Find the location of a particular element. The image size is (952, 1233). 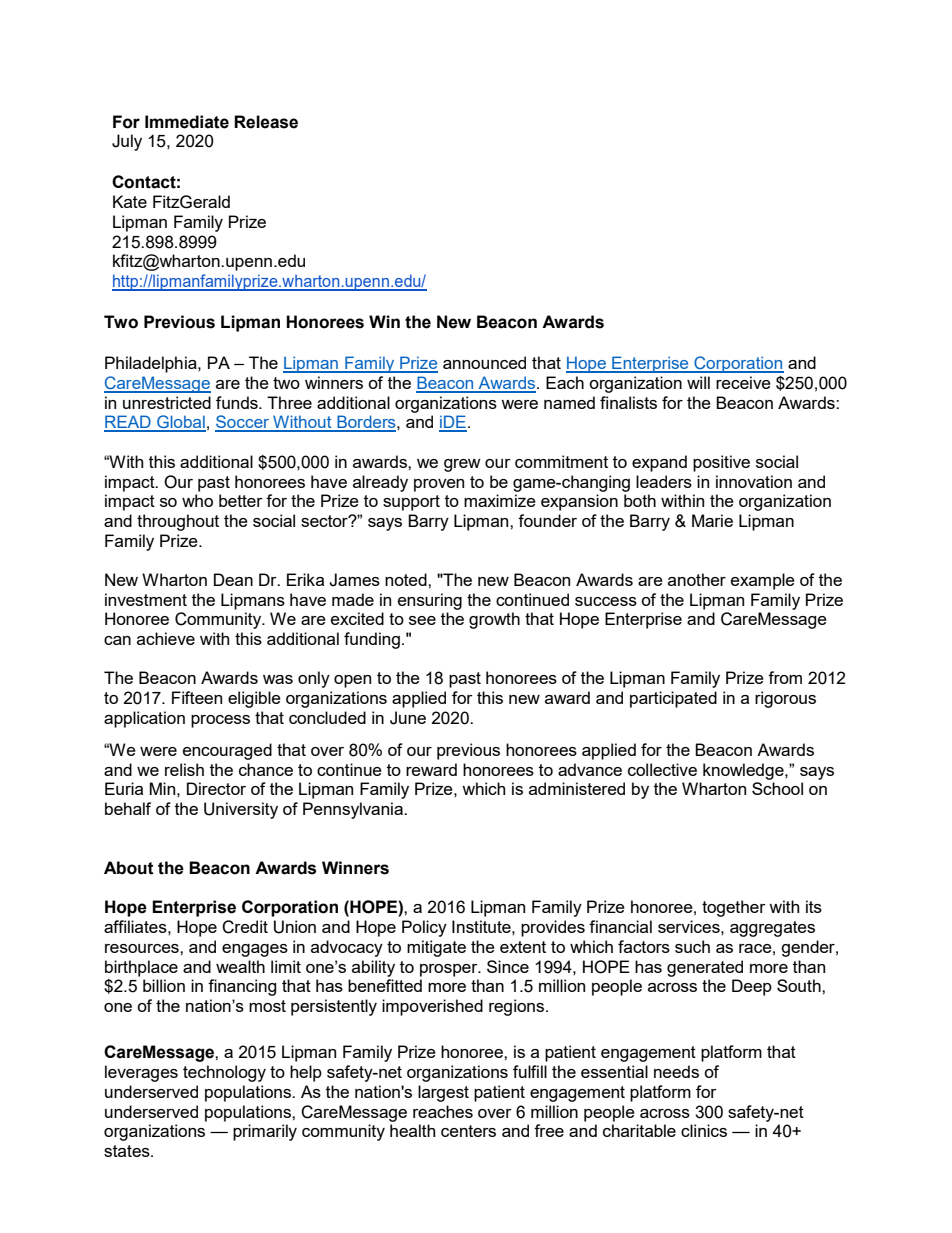

process is located at coordinates (220, 721).
